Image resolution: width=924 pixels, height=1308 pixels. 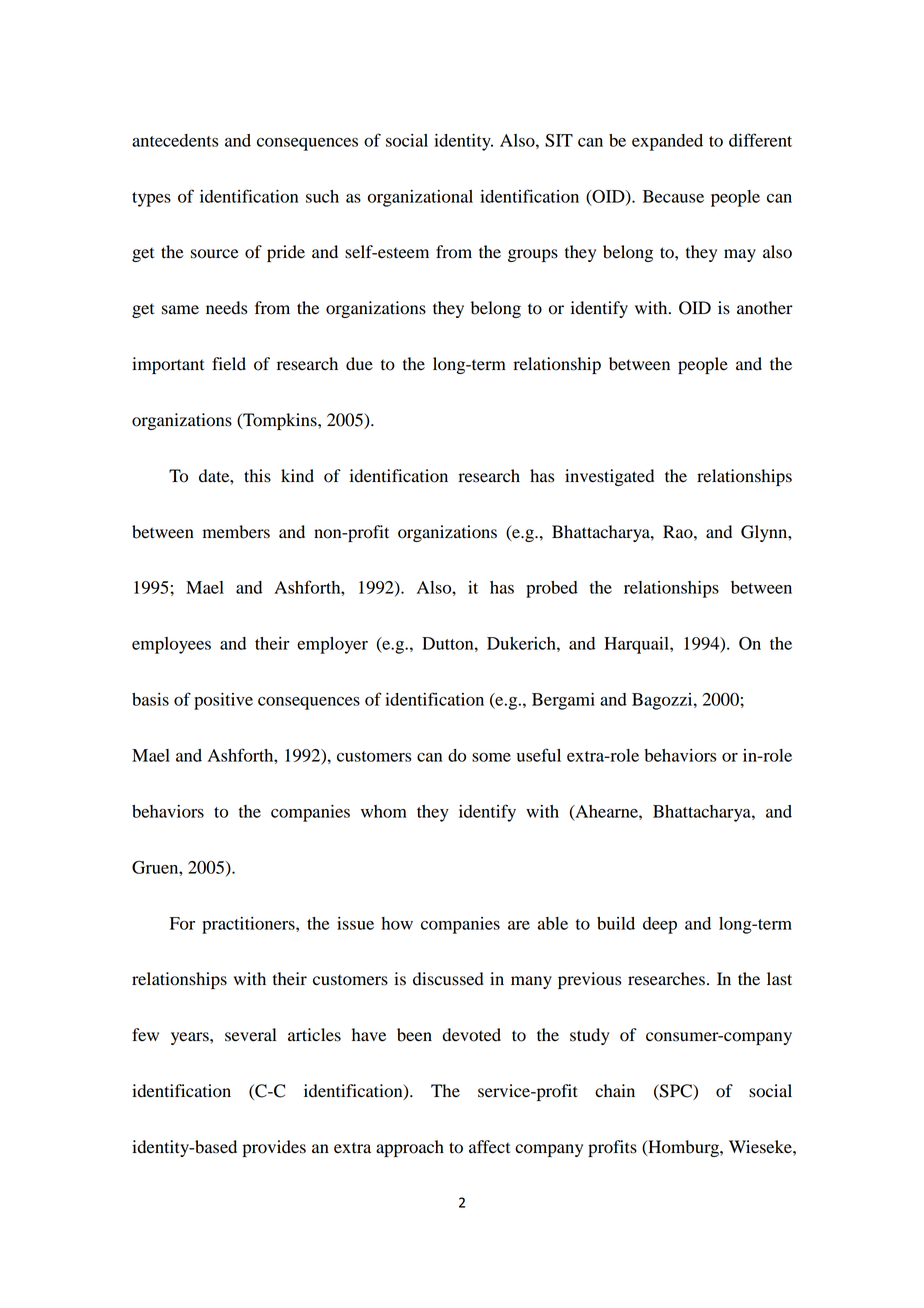 I want to click on deep, so click(x=660, y=925).
